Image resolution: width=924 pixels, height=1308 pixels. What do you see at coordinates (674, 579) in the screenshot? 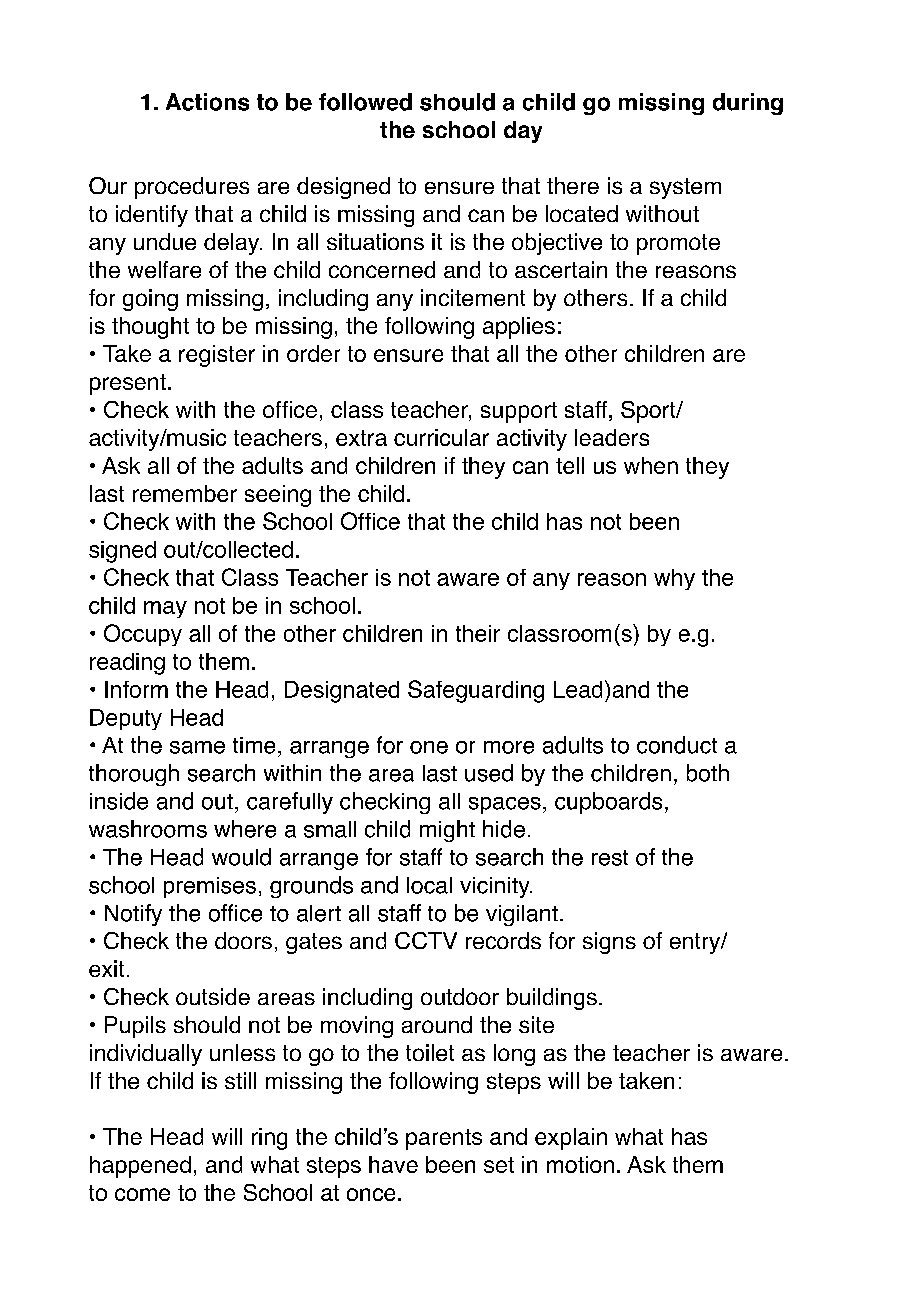
I see `why` at bounding box center [674, 579].
